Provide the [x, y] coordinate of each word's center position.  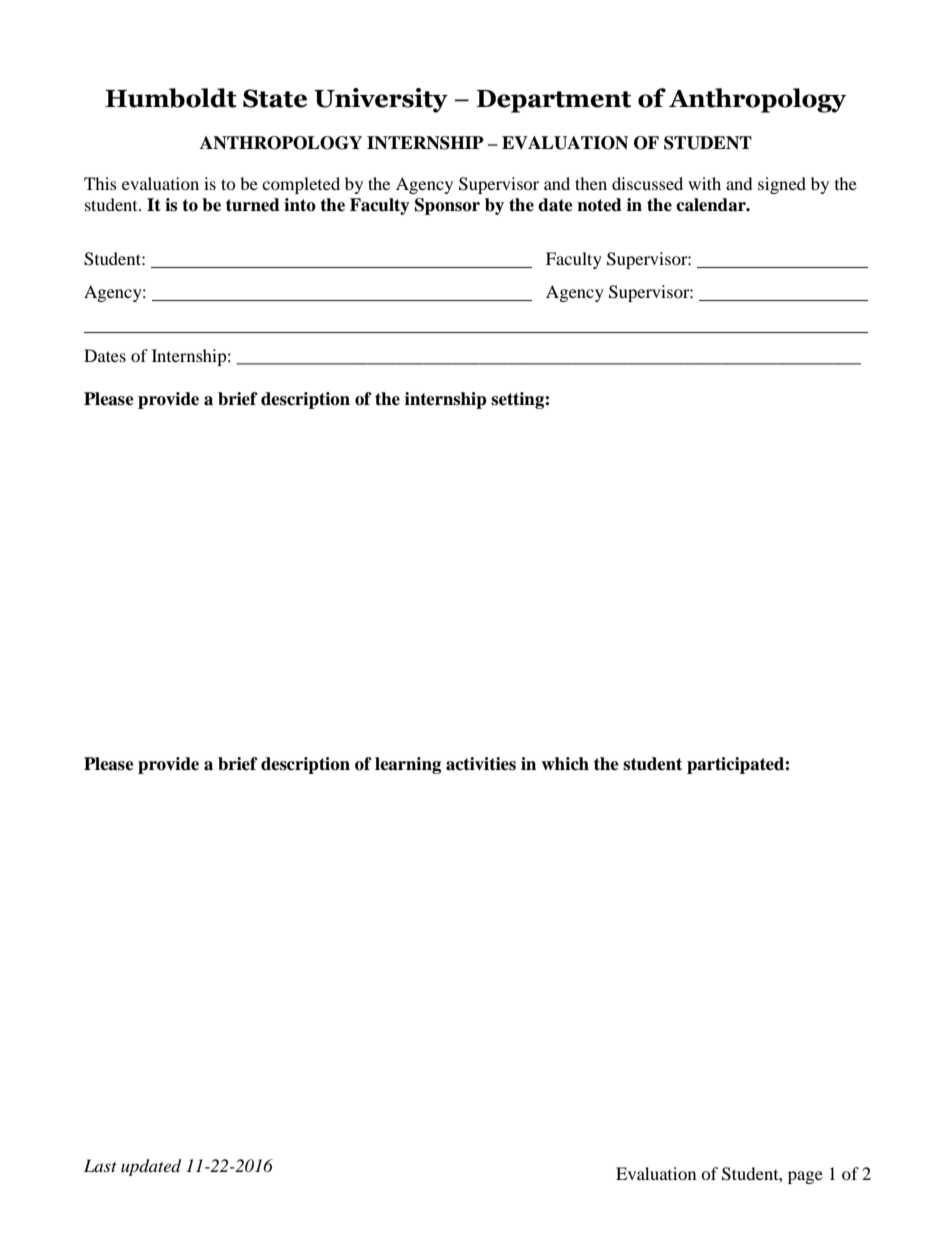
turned [253, 205]
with [704, 183]
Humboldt [171, 98]
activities [481, 764]
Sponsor [447, 206]
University [381, 100]
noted [599, 205]
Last [100, 1165]
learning [408, 765]
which [565, 764]
